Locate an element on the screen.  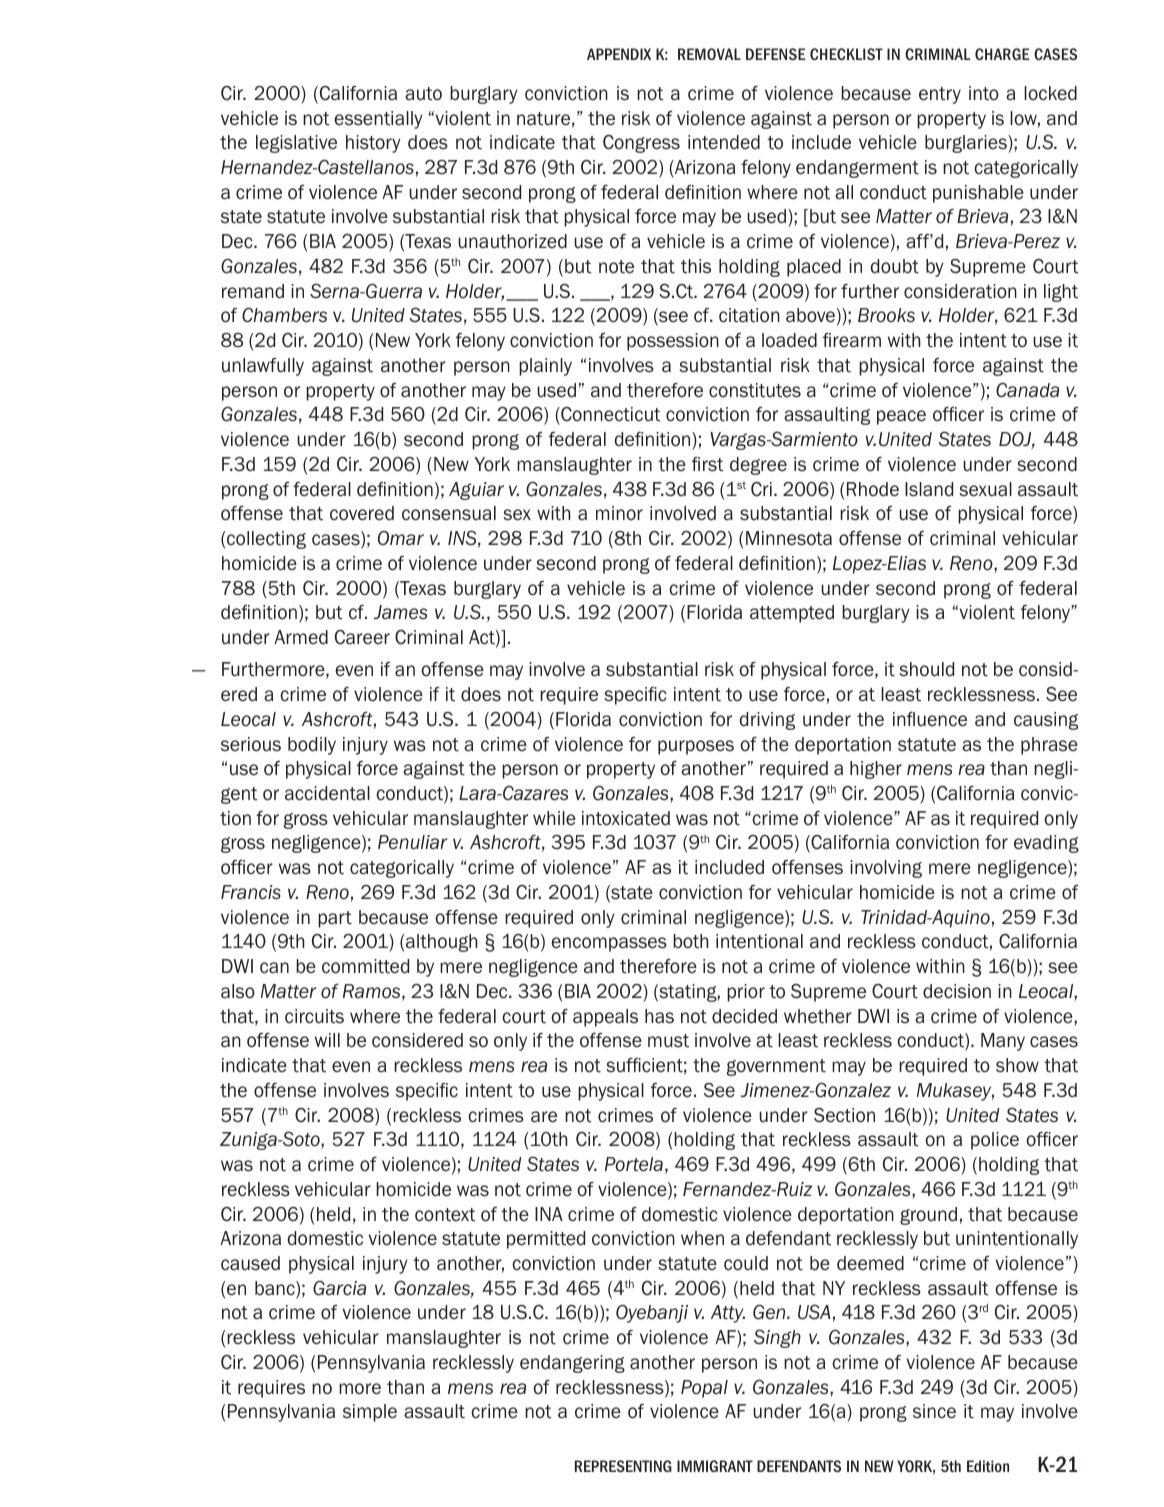
influence is located at coordinates (930, 719).
